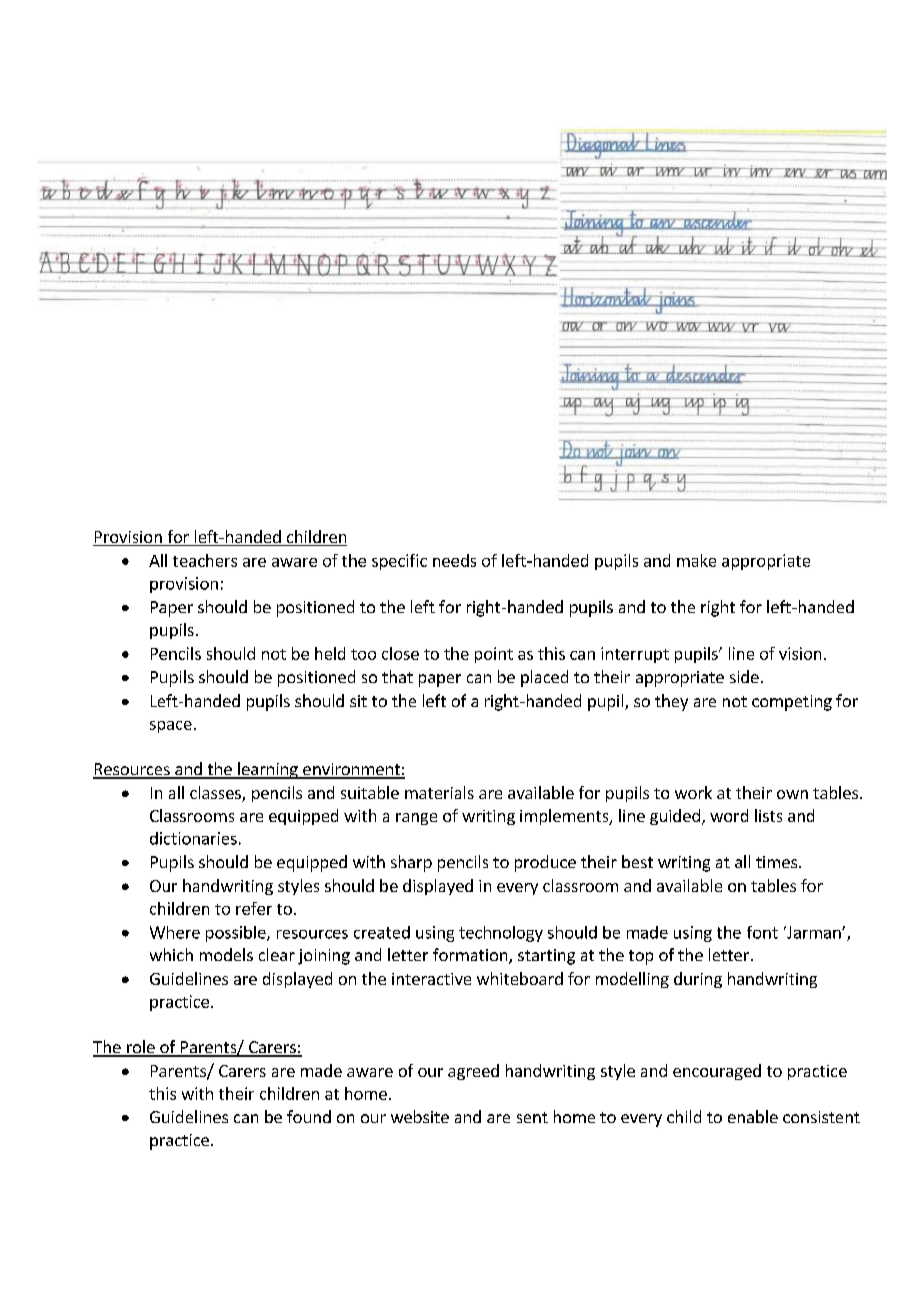 The height and width of the screenshot is (1307, 924). Describe the element at coordinates (454, 560) in the screenshot. I see `needs` at that location.
